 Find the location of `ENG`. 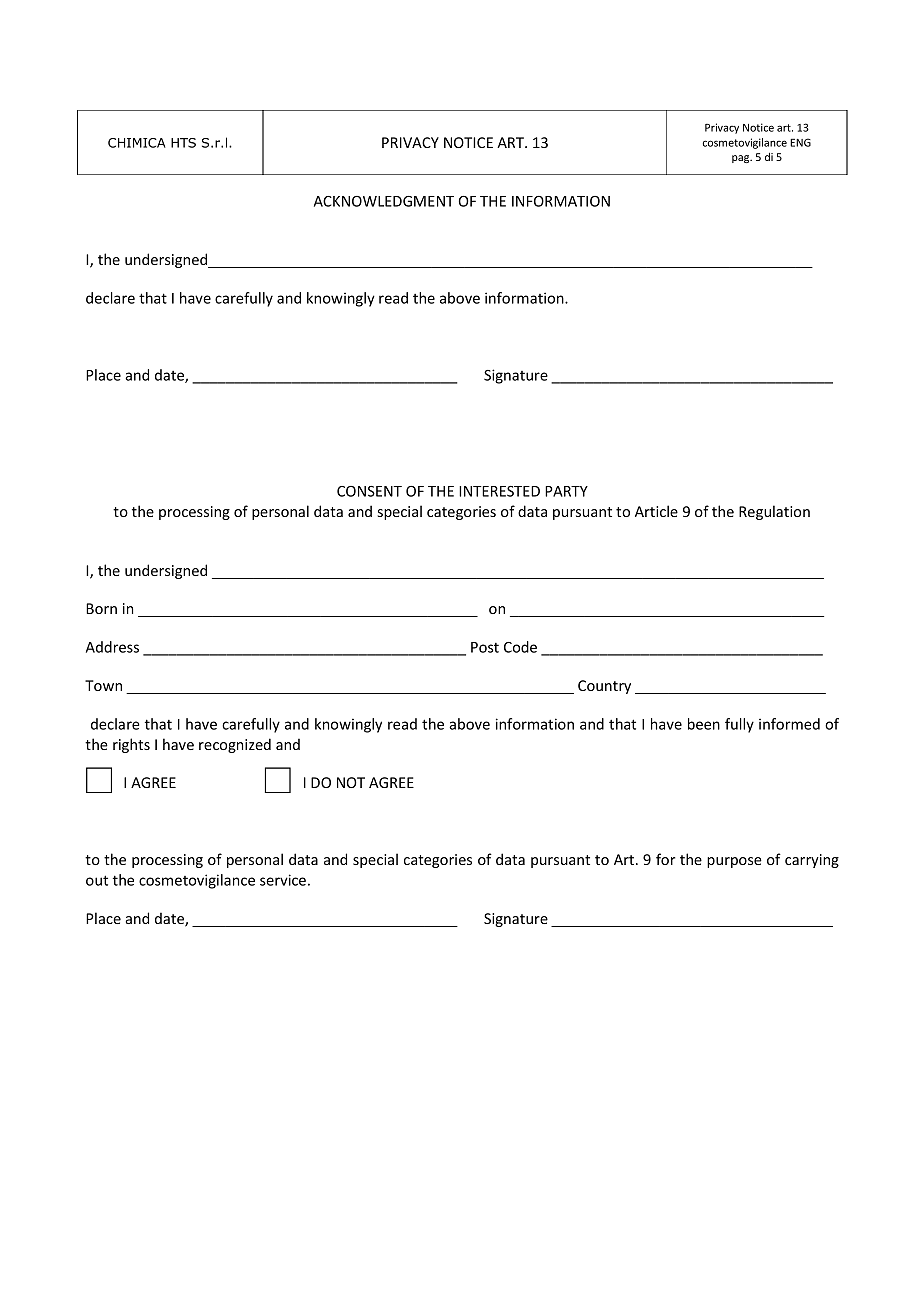

ENG is located at coordinates (800, 142).
